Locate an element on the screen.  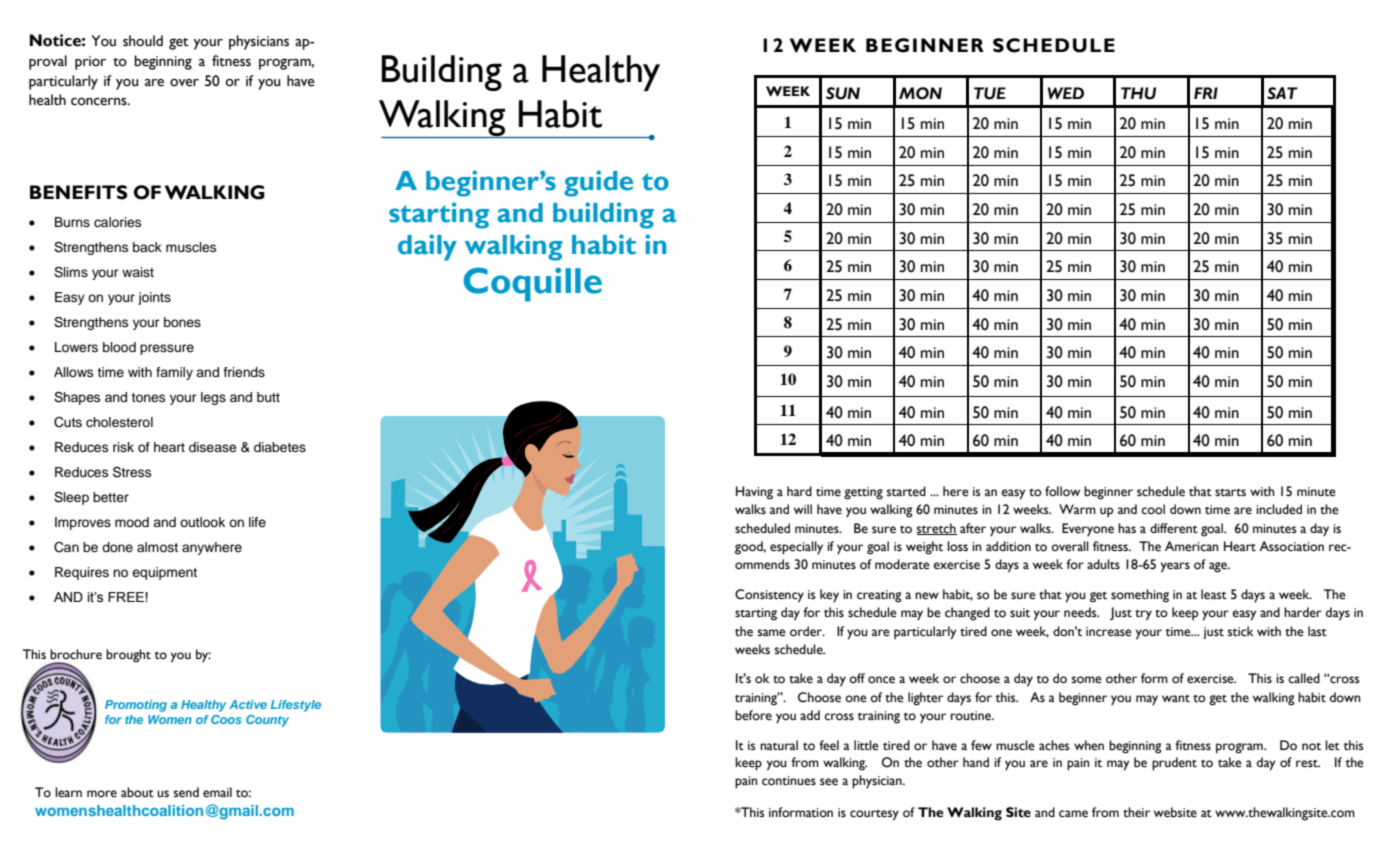
SUN is located at coordinates (843, 93).
